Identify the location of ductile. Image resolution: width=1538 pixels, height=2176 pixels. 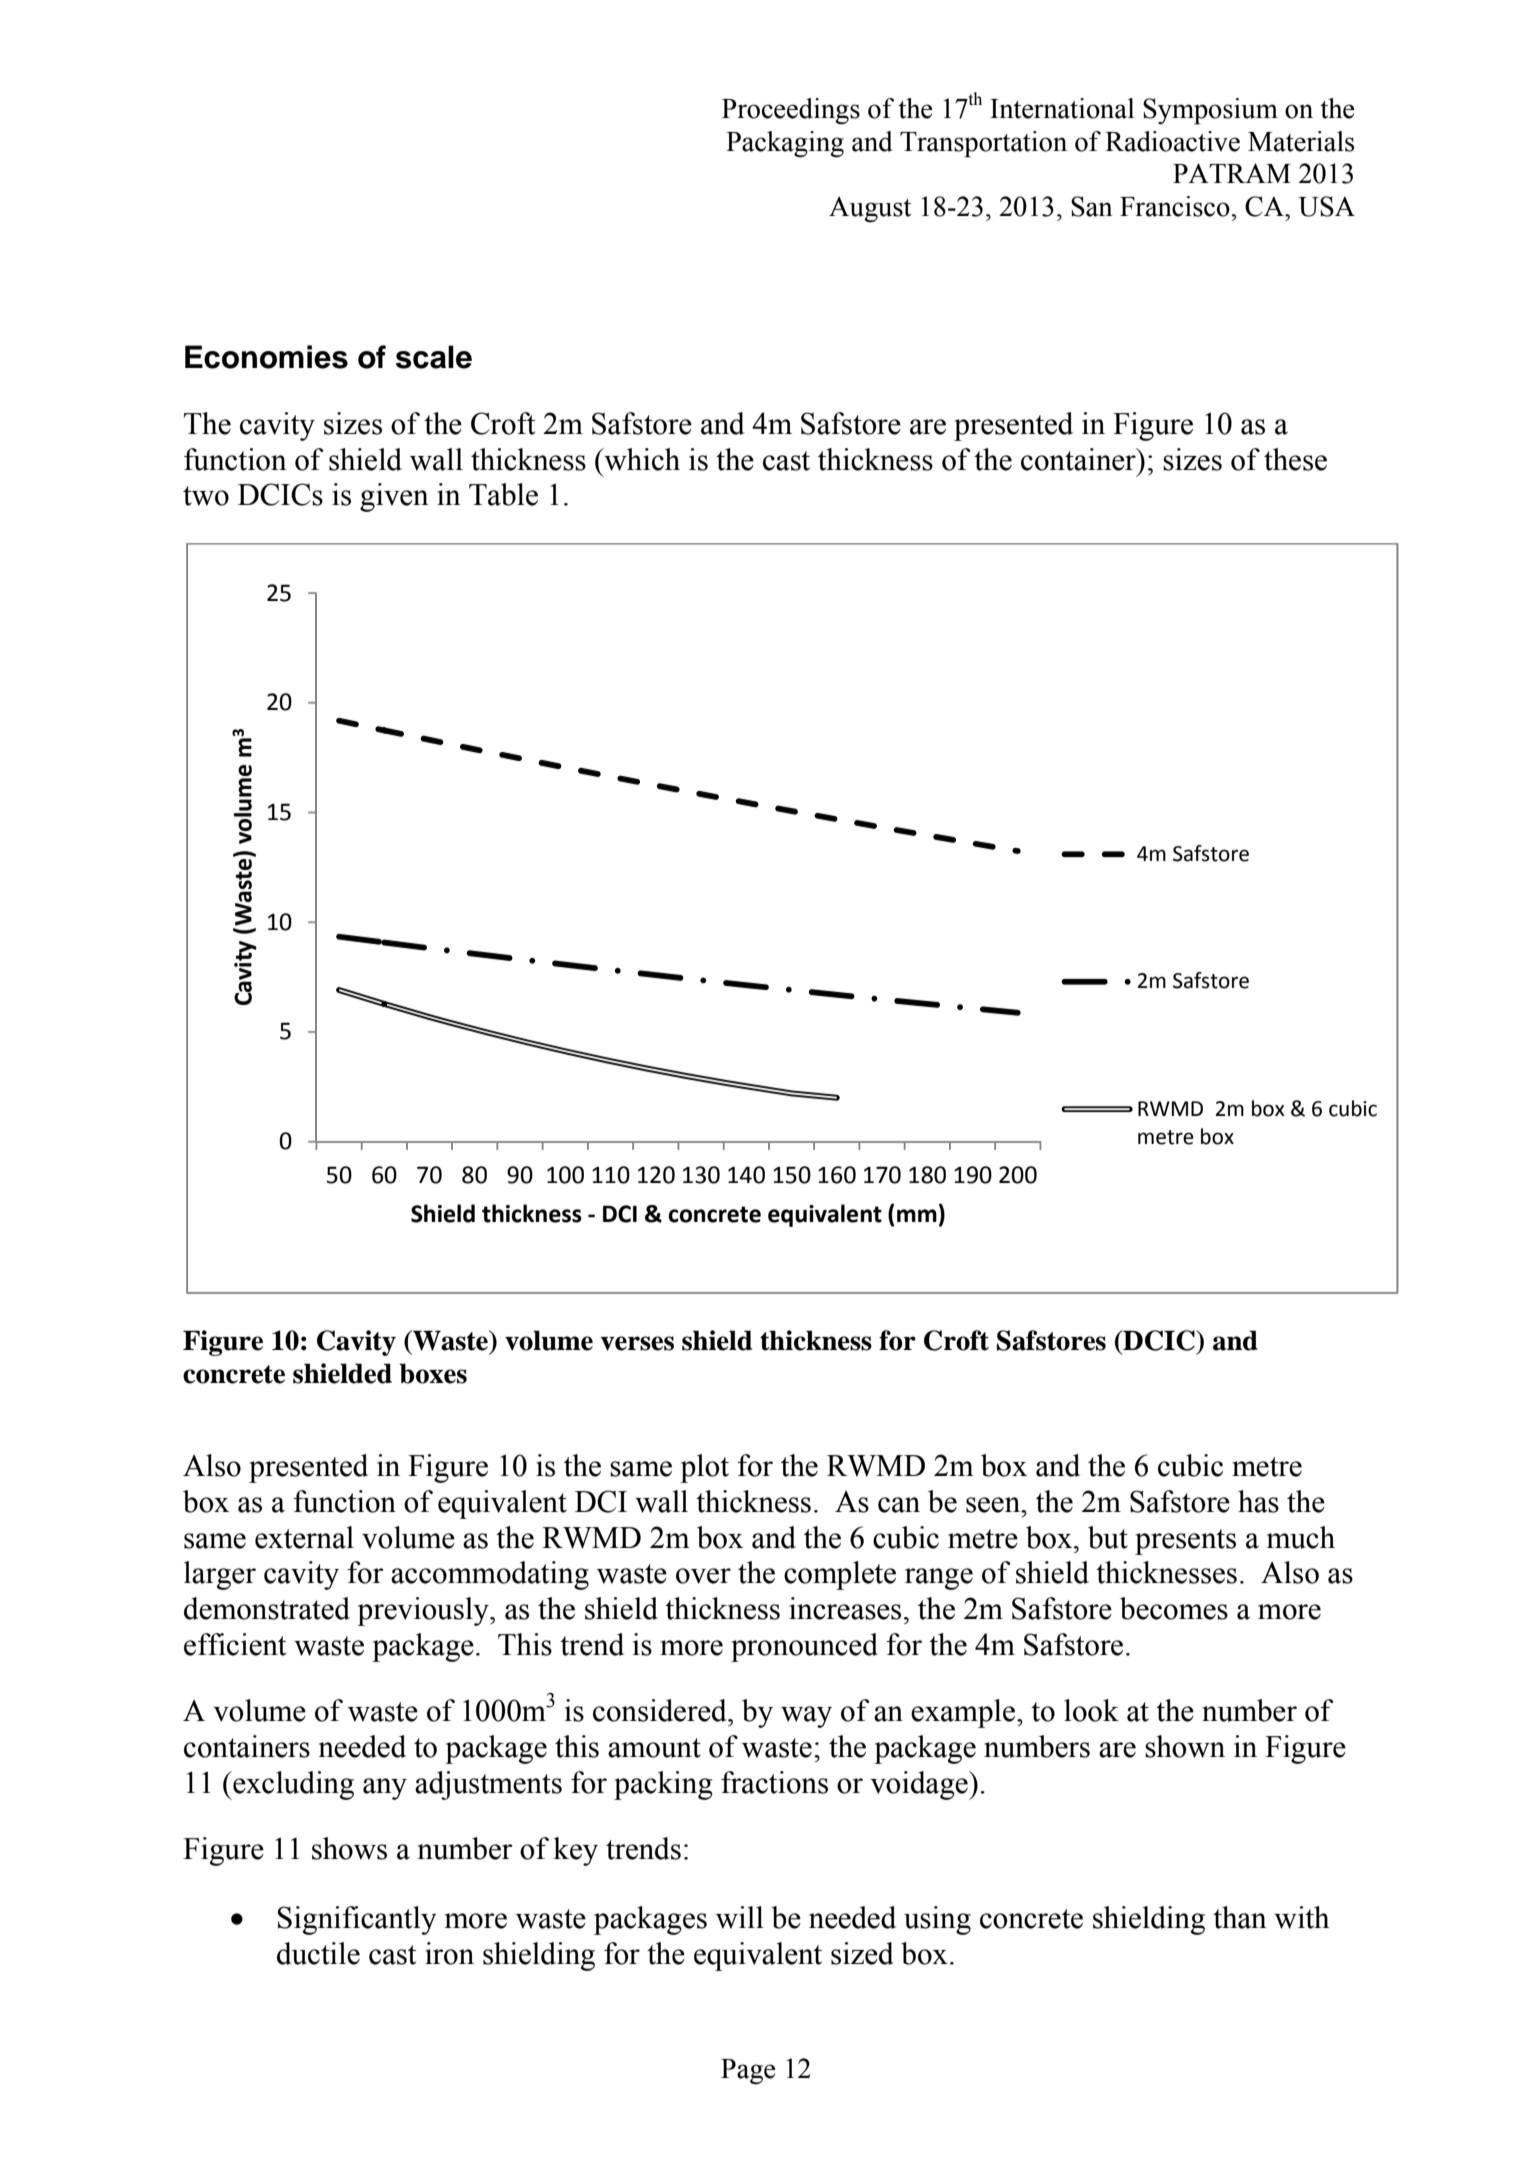
(318, 1953).
